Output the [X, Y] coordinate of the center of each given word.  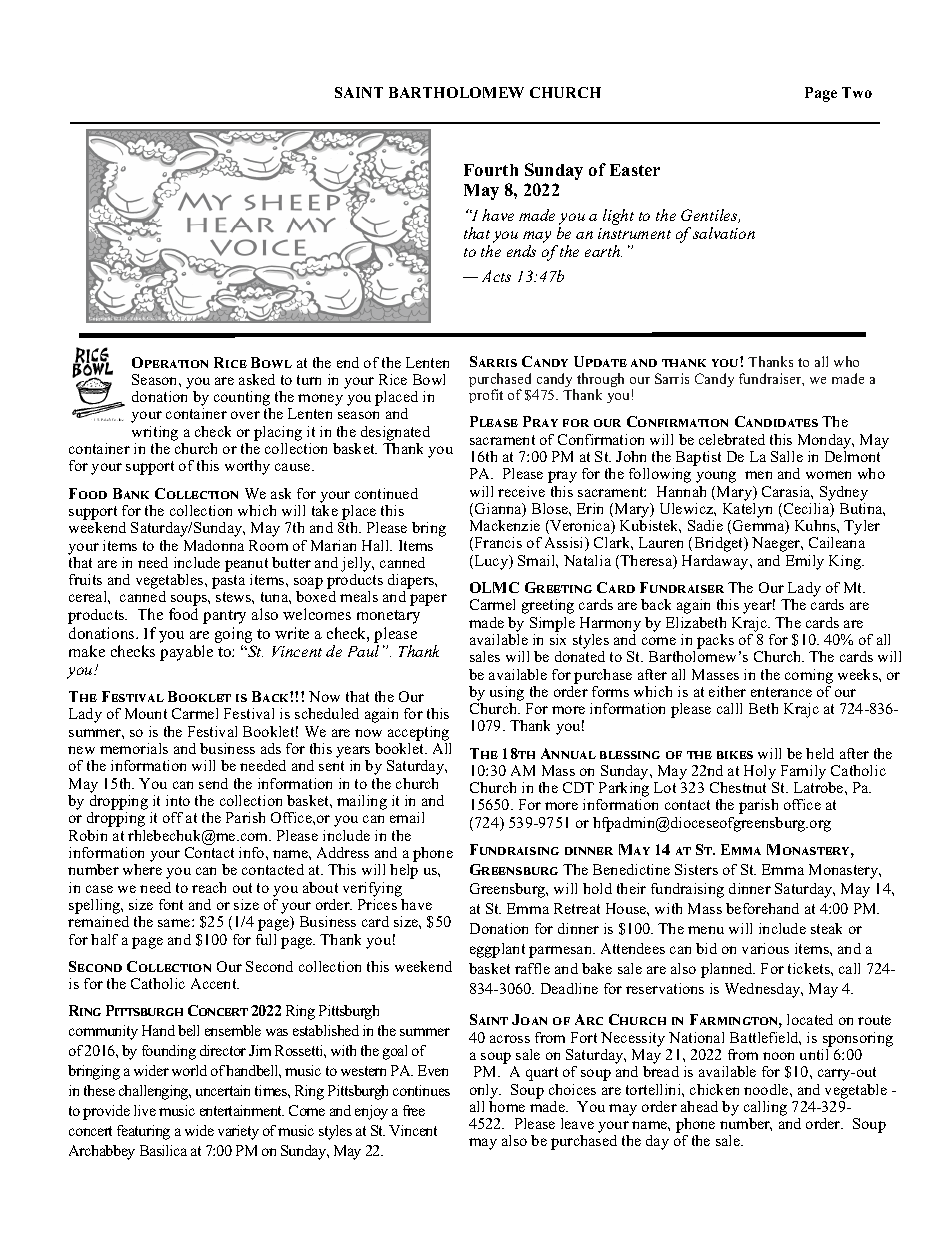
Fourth [491, 170]
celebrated [732, 439]
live [145, 1110]
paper [428, 600]
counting [242, 400]
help [404, 871]
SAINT [359, 92]
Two [857, 92]
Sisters [696, 869]
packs [715, 641]
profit [486, 396]
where [142, 869]
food [183, 614]
